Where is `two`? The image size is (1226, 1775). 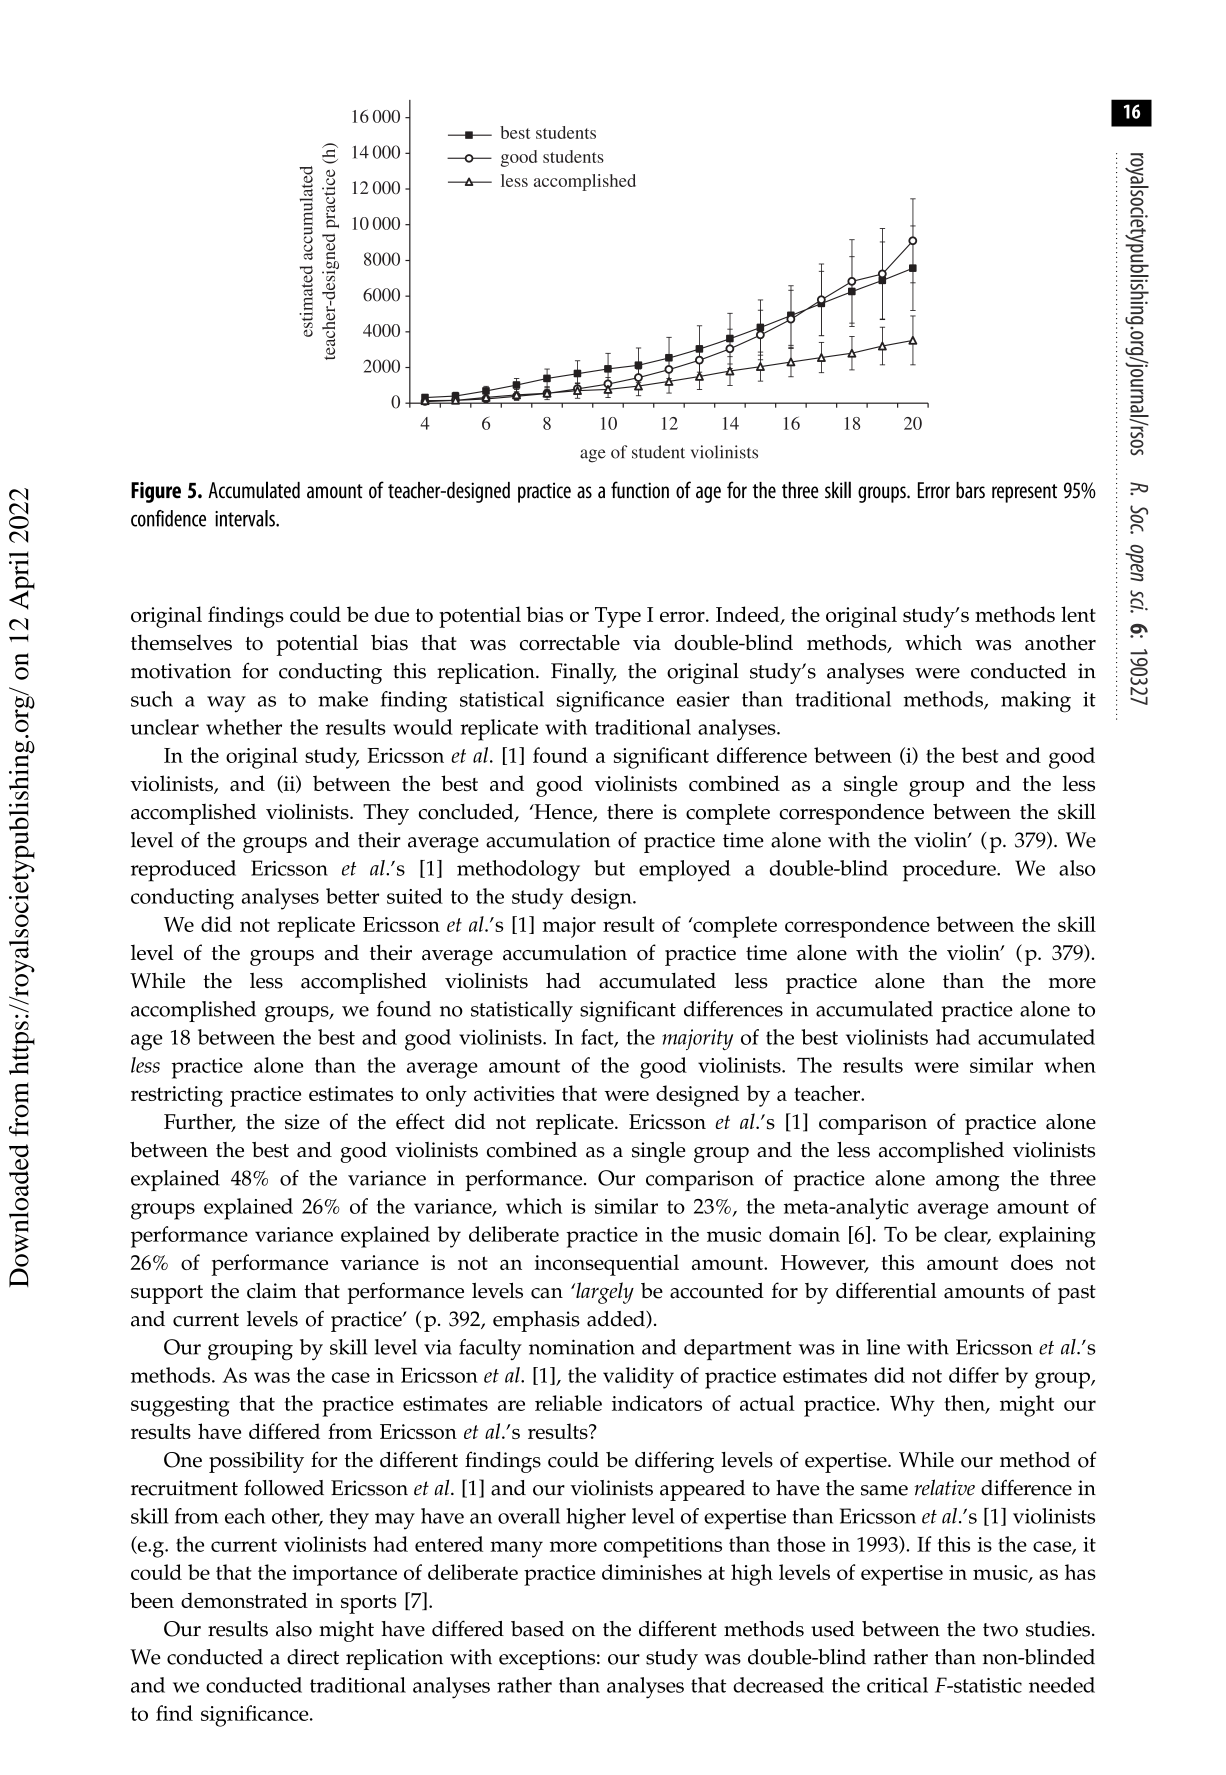 two is located at coordinates (1000, 1630).
